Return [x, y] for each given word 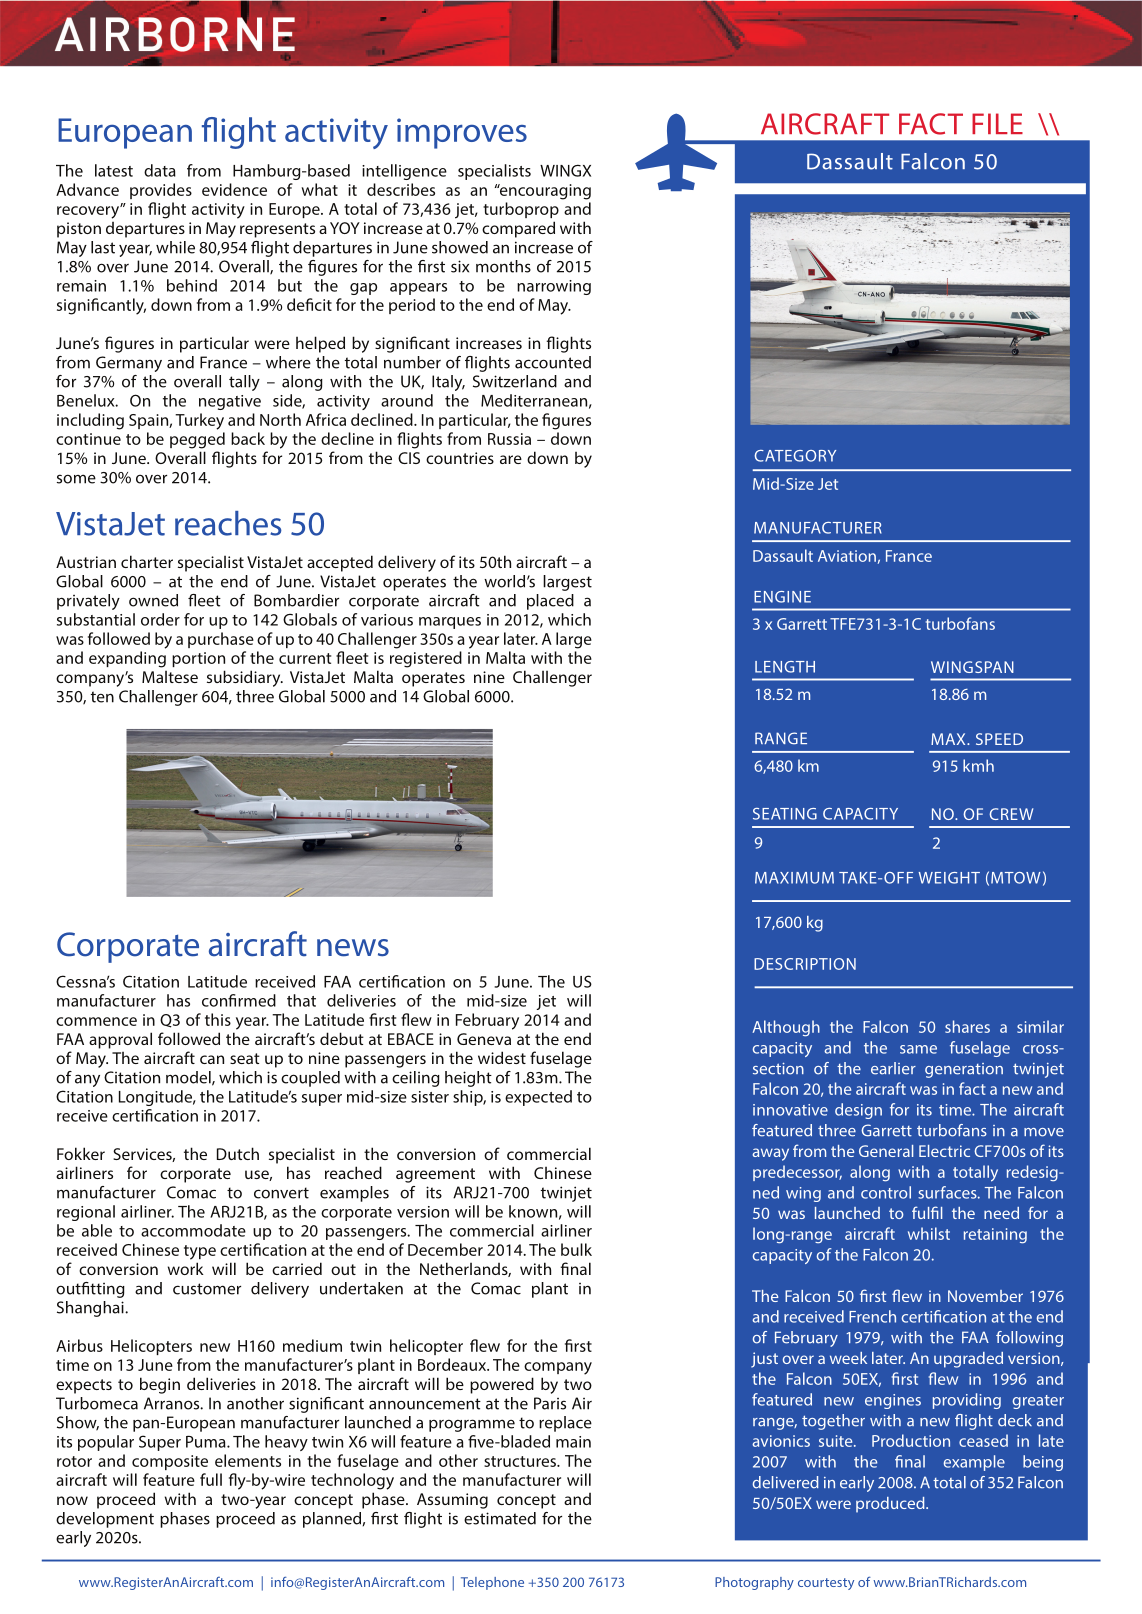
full [211, 1479]
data [160, 170]
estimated [500, 1518]
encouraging [544, 192]
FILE [997, 123]
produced [891, 1505]
